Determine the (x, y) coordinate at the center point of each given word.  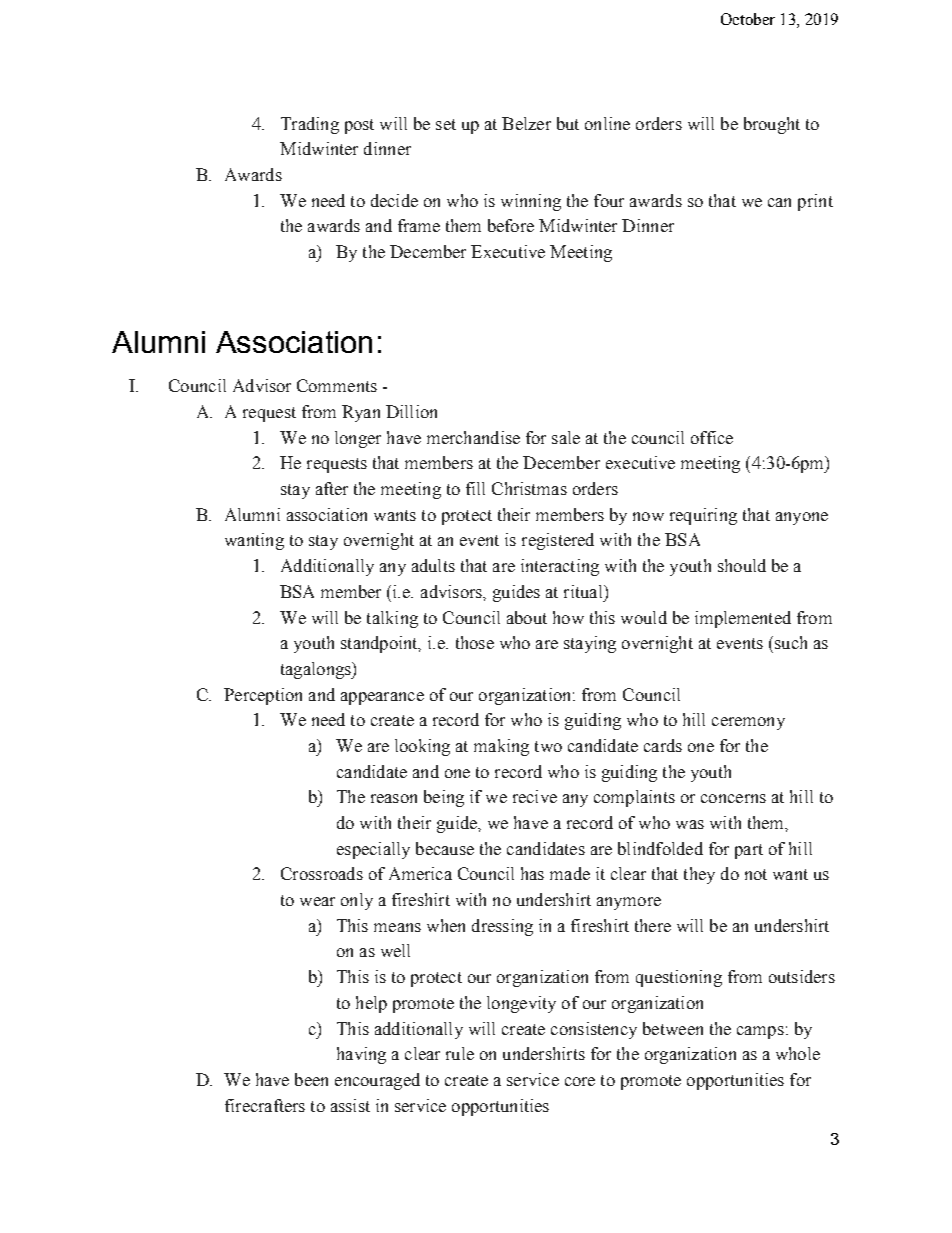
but (568, 123)
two (548, 746)
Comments (337, 385)
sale (566, 437)
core (580, 1081)
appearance (382, 698)
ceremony (748, 723)
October (748, 19)
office (712, 437)
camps (760, 1032)
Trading (310, 125)
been (311, 1079)
